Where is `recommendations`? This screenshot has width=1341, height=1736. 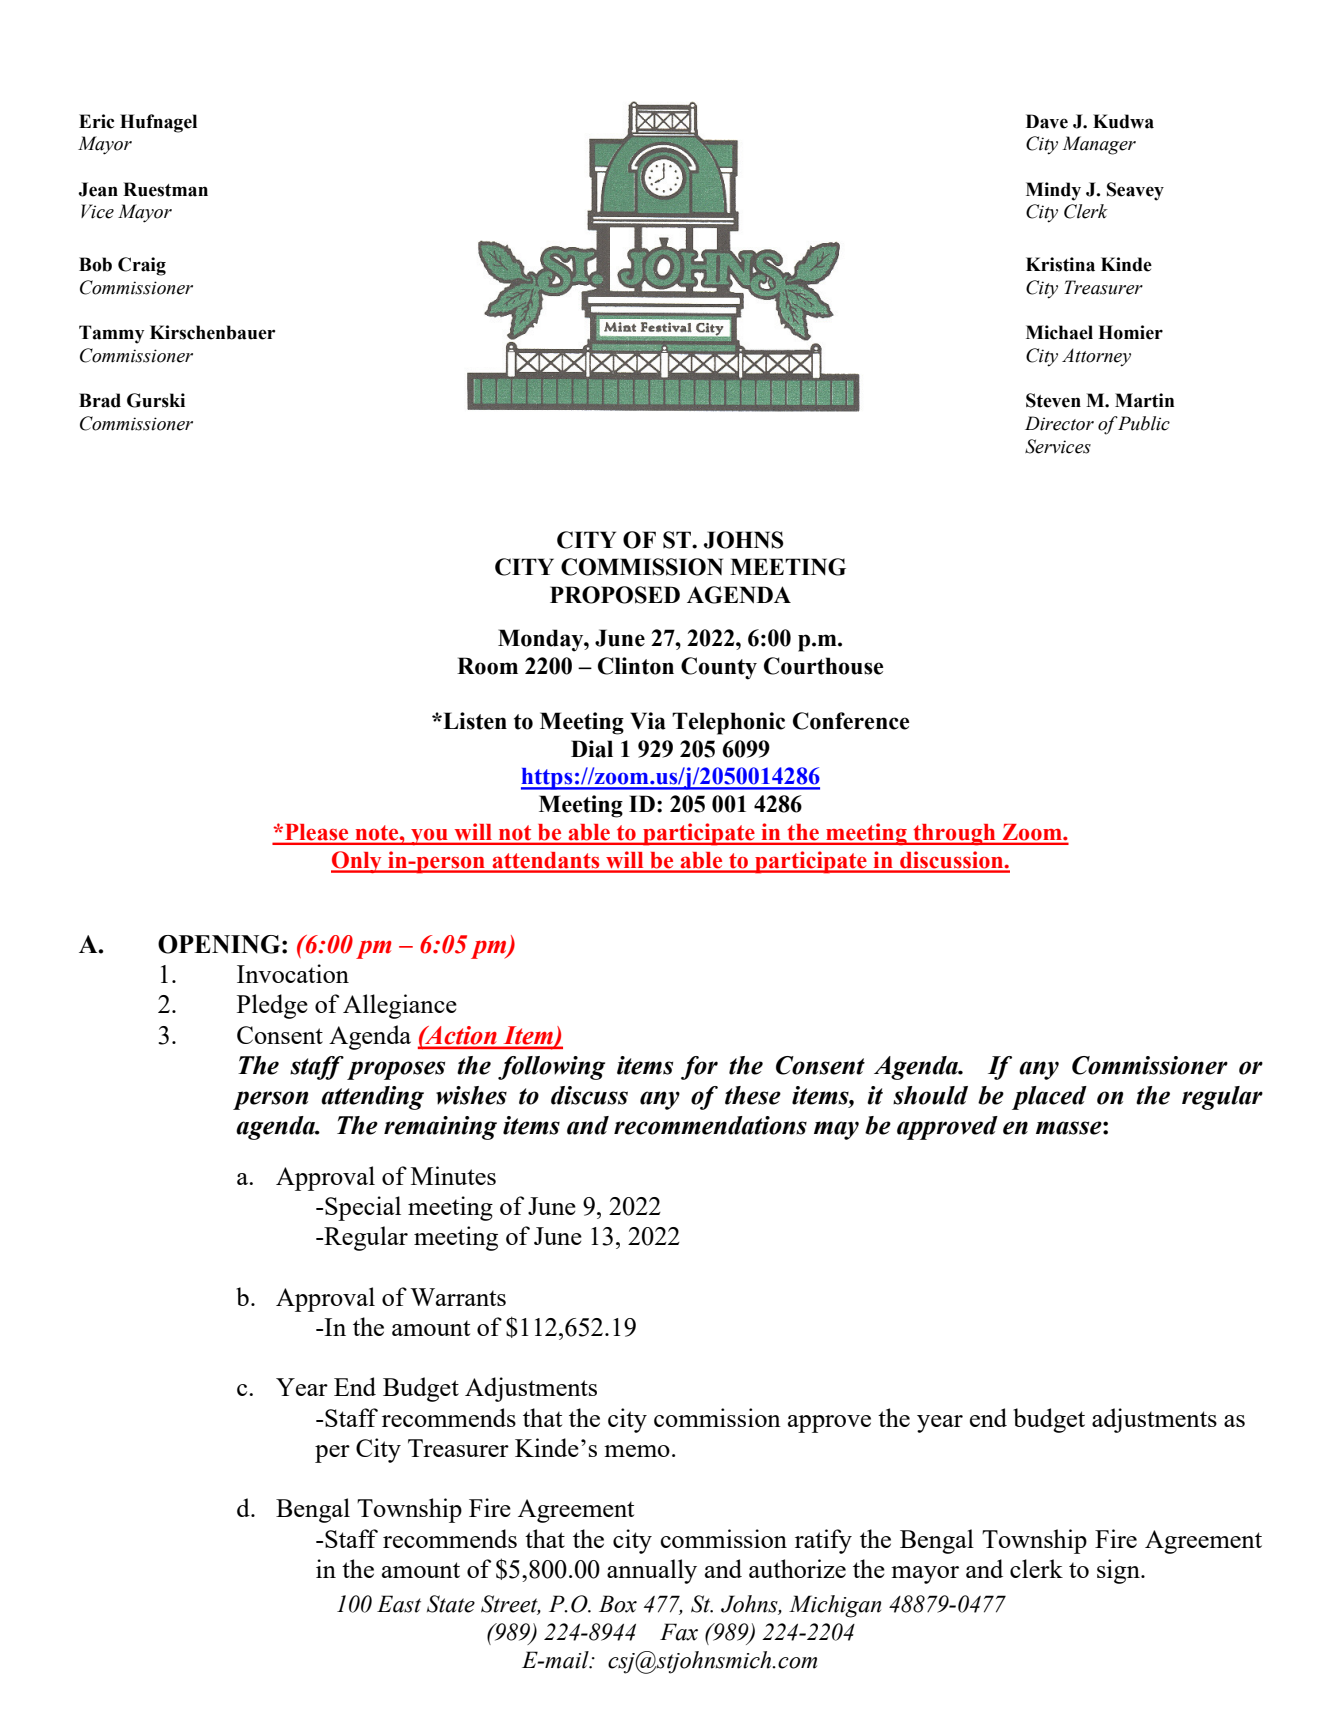 recommendations is located at coordinates (710, 1125).
